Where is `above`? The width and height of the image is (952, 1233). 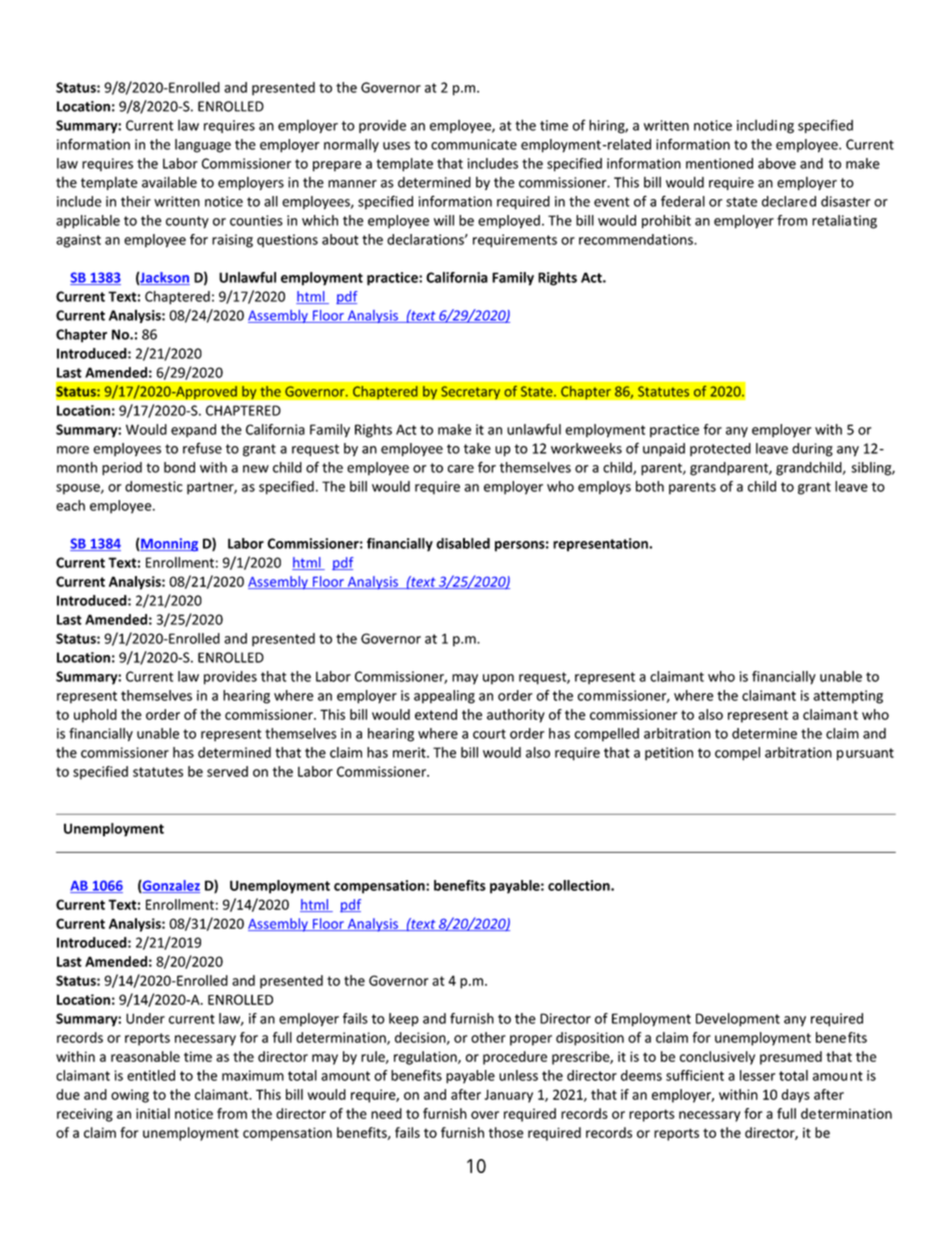 above is located at coordinates (777, 163).
